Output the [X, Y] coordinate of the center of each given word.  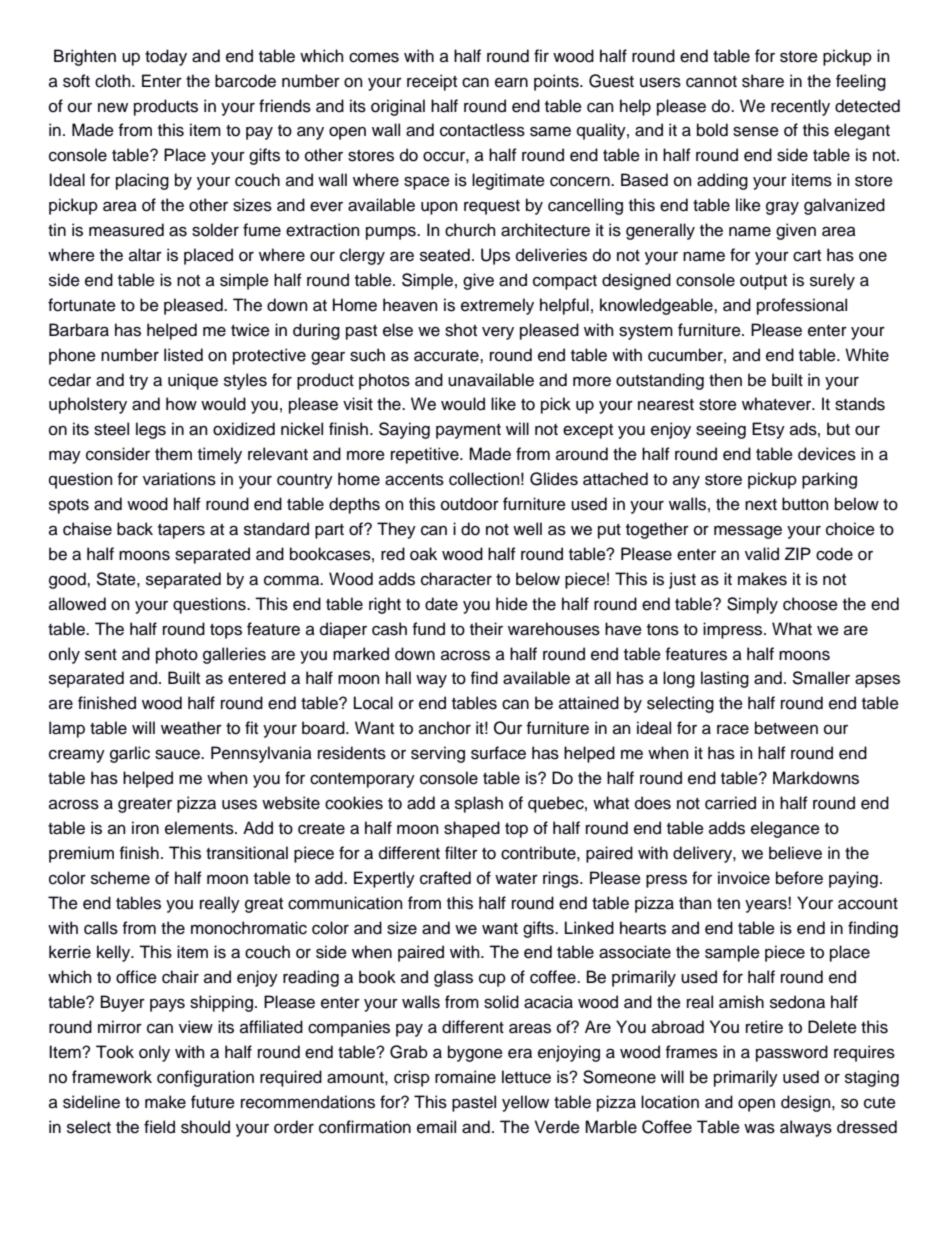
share [763, 81]
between [786, 728]
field [159, 1127]
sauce [178, 754]
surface [498, 753]
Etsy [768, 430]
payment [468, 431]
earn [511, 82]
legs [151, 430]
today [166, 57]
